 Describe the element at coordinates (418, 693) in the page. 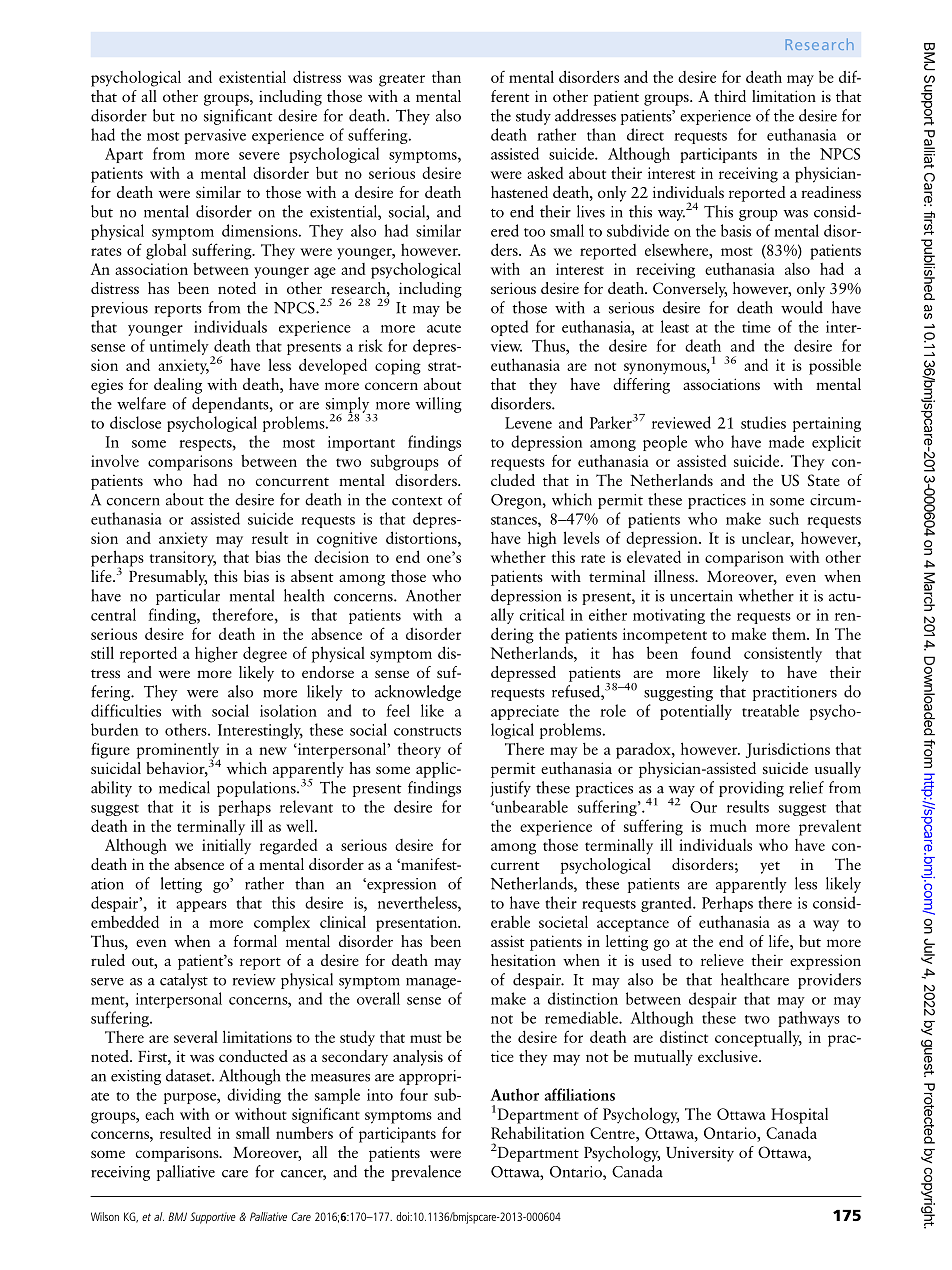

I see `acknowledge` at that location.
